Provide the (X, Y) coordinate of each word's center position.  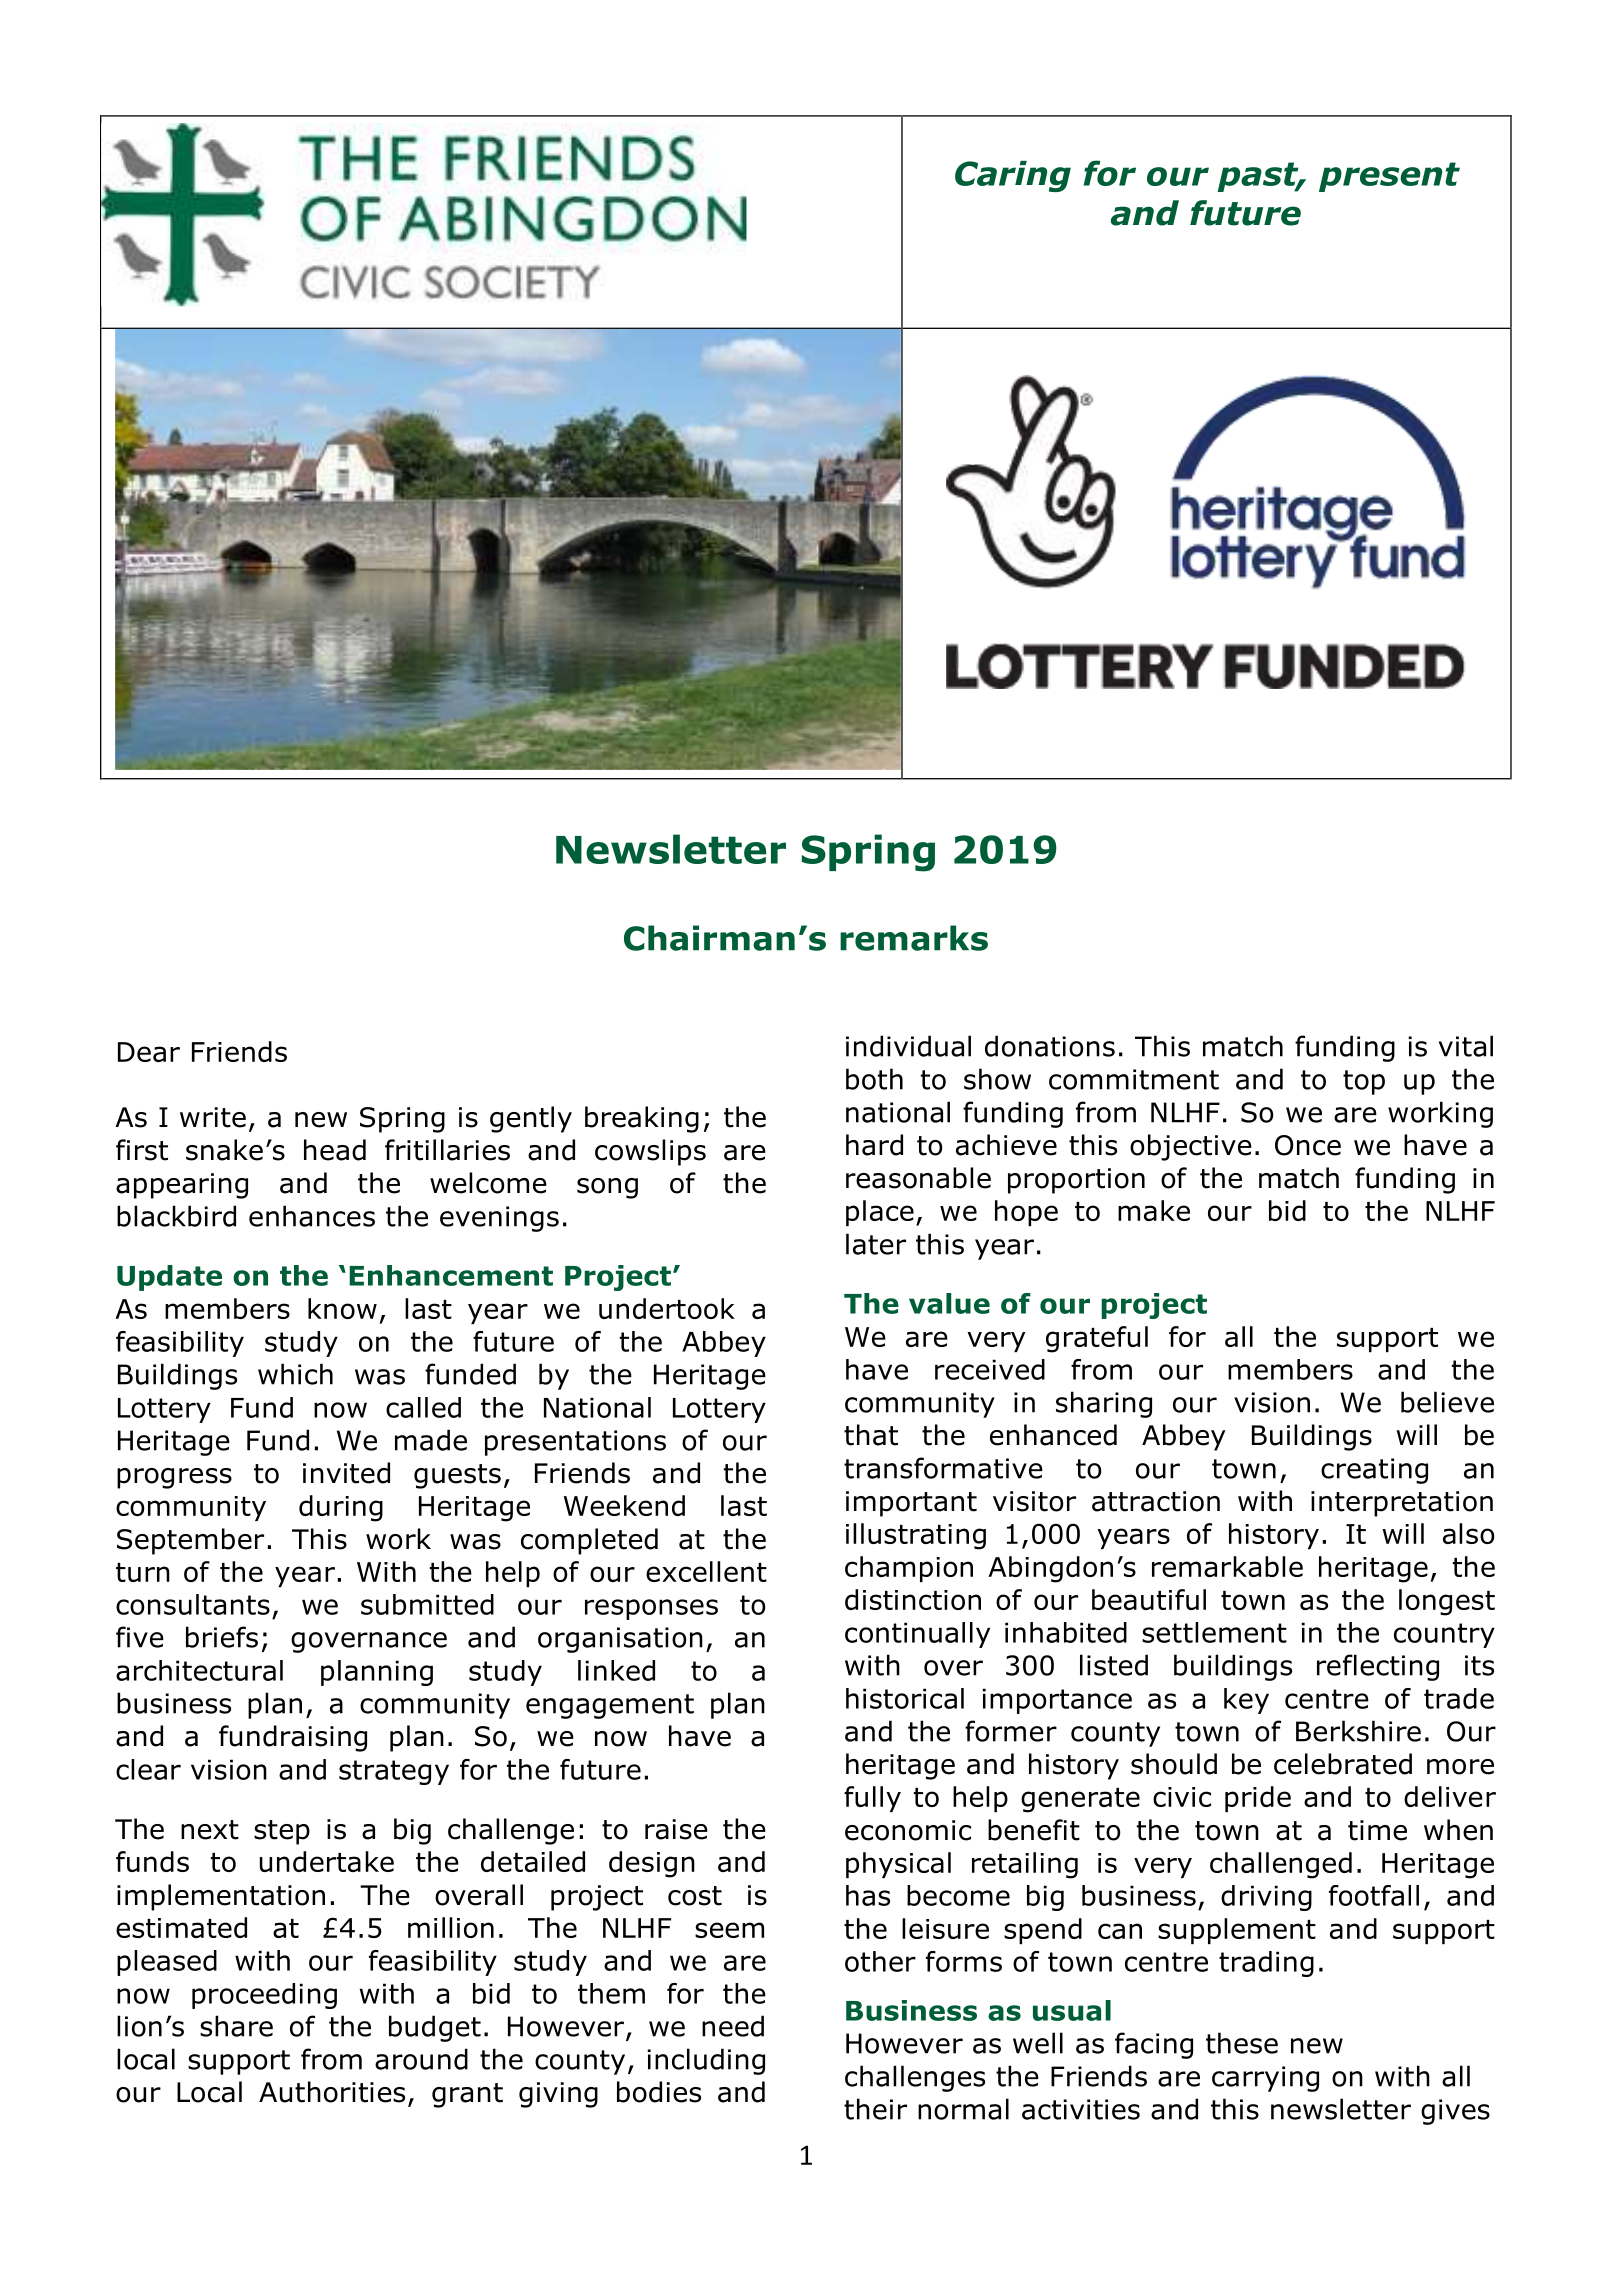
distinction (913, 1599)
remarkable (1227, 1566)
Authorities (332, 2092)
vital (1466, 1046)
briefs (222, 1637)
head (335, 1150)
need (733, 2026)
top (1364, 1082)
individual (908, 1046)
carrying (1265, 2079)
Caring (1013, 176)
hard (874, 1145)
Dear (149, 1052)
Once (1308, 1145)
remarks (914, 938)
